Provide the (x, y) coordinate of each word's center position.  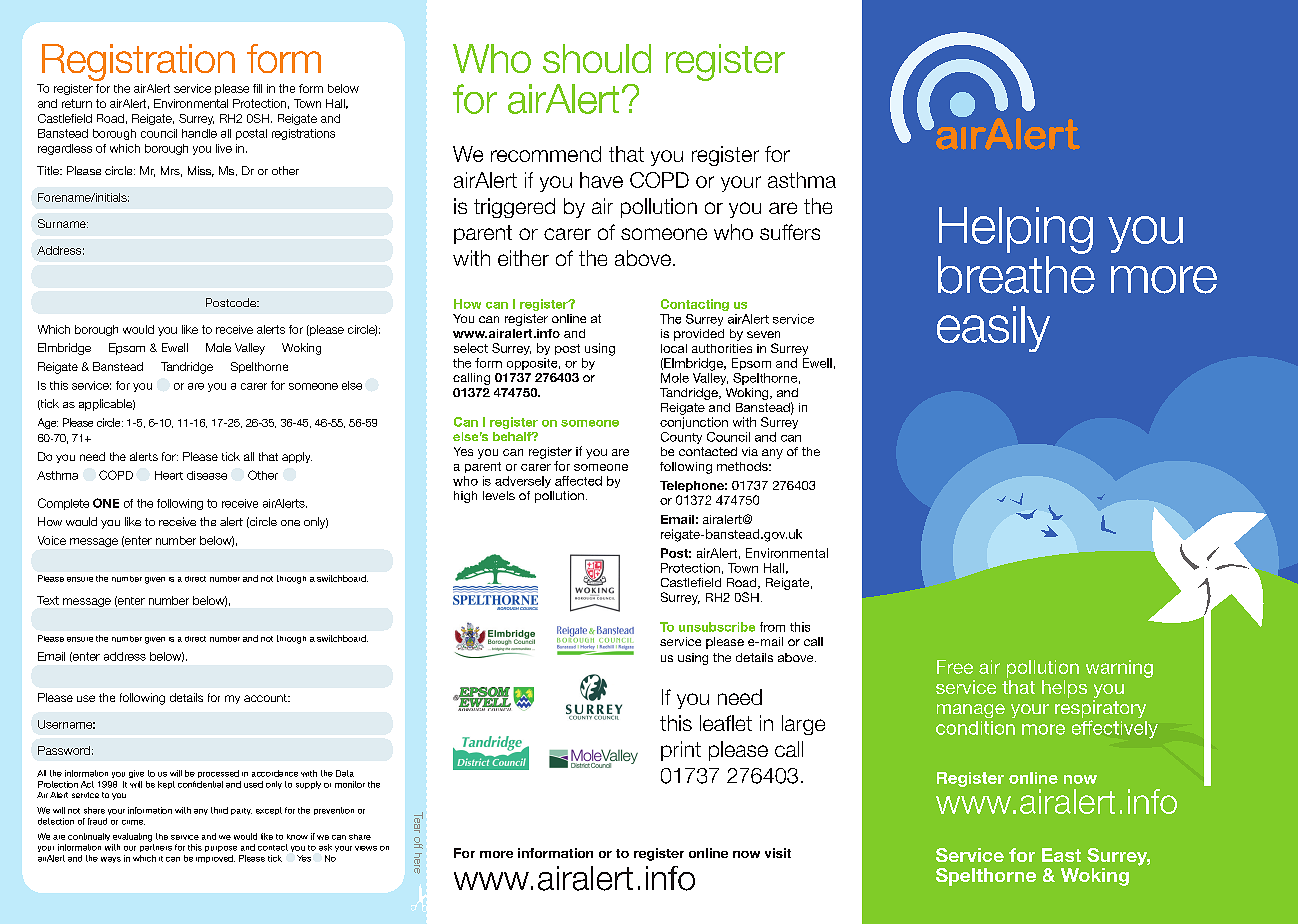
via (750, 451)
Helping (1016, 230)
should (597, 58)
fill (257, 88)
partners (156, 848)
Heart (169, 475)
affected (578, 481)
